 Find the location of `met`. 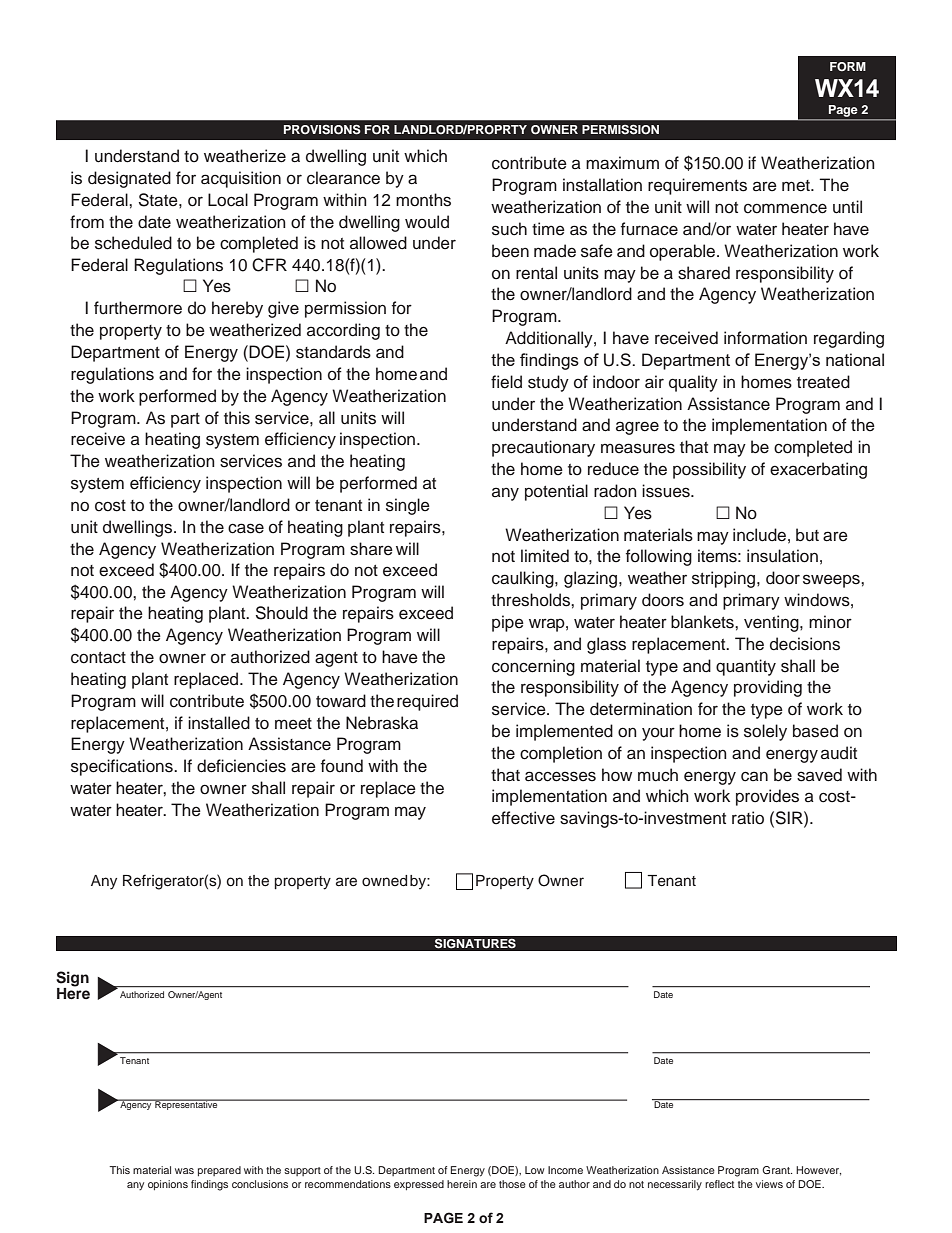

met is located at coordinates (797, 186).
